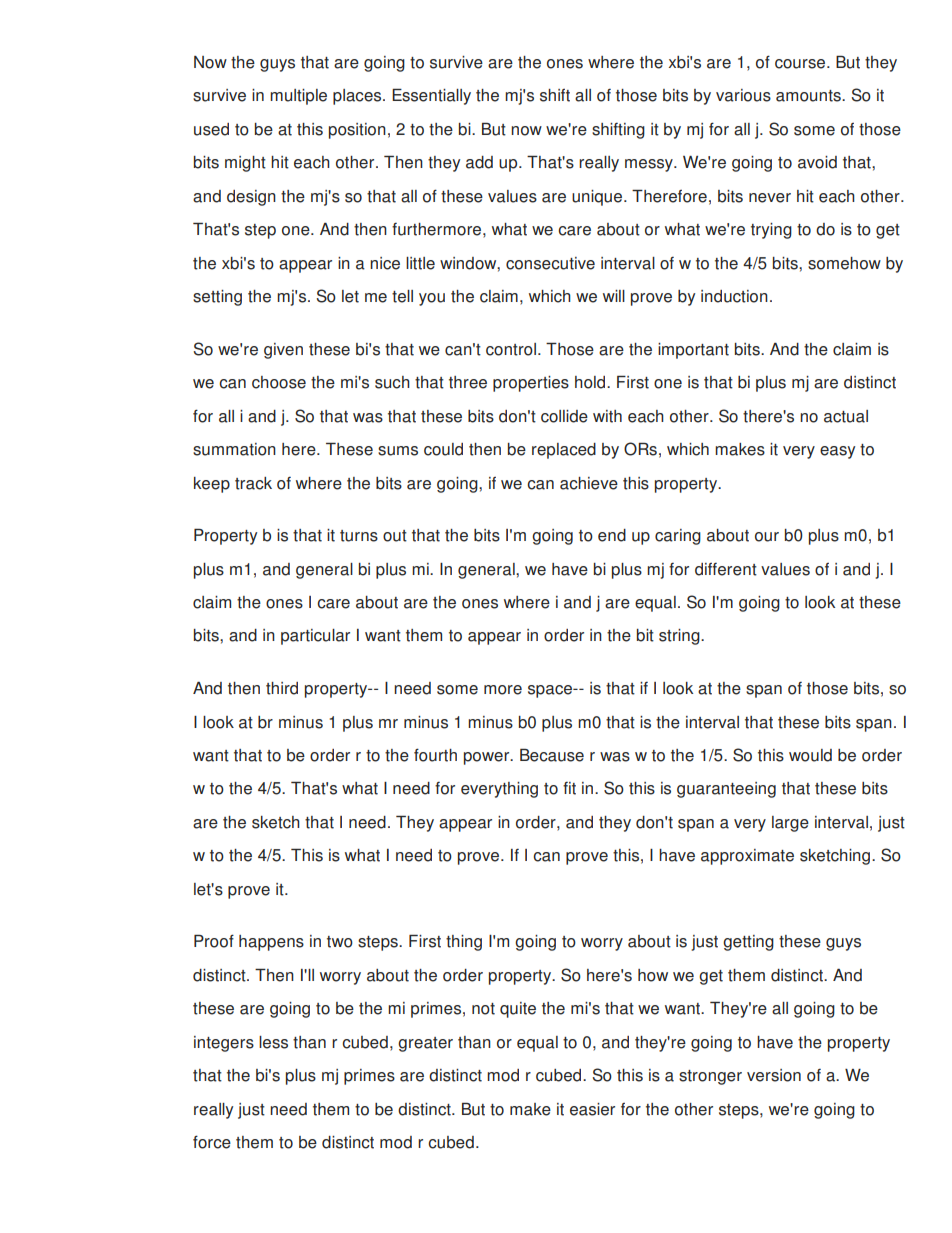  Describe the element at coordinates (747, 857) in the document. I see `approximate` at that location.
